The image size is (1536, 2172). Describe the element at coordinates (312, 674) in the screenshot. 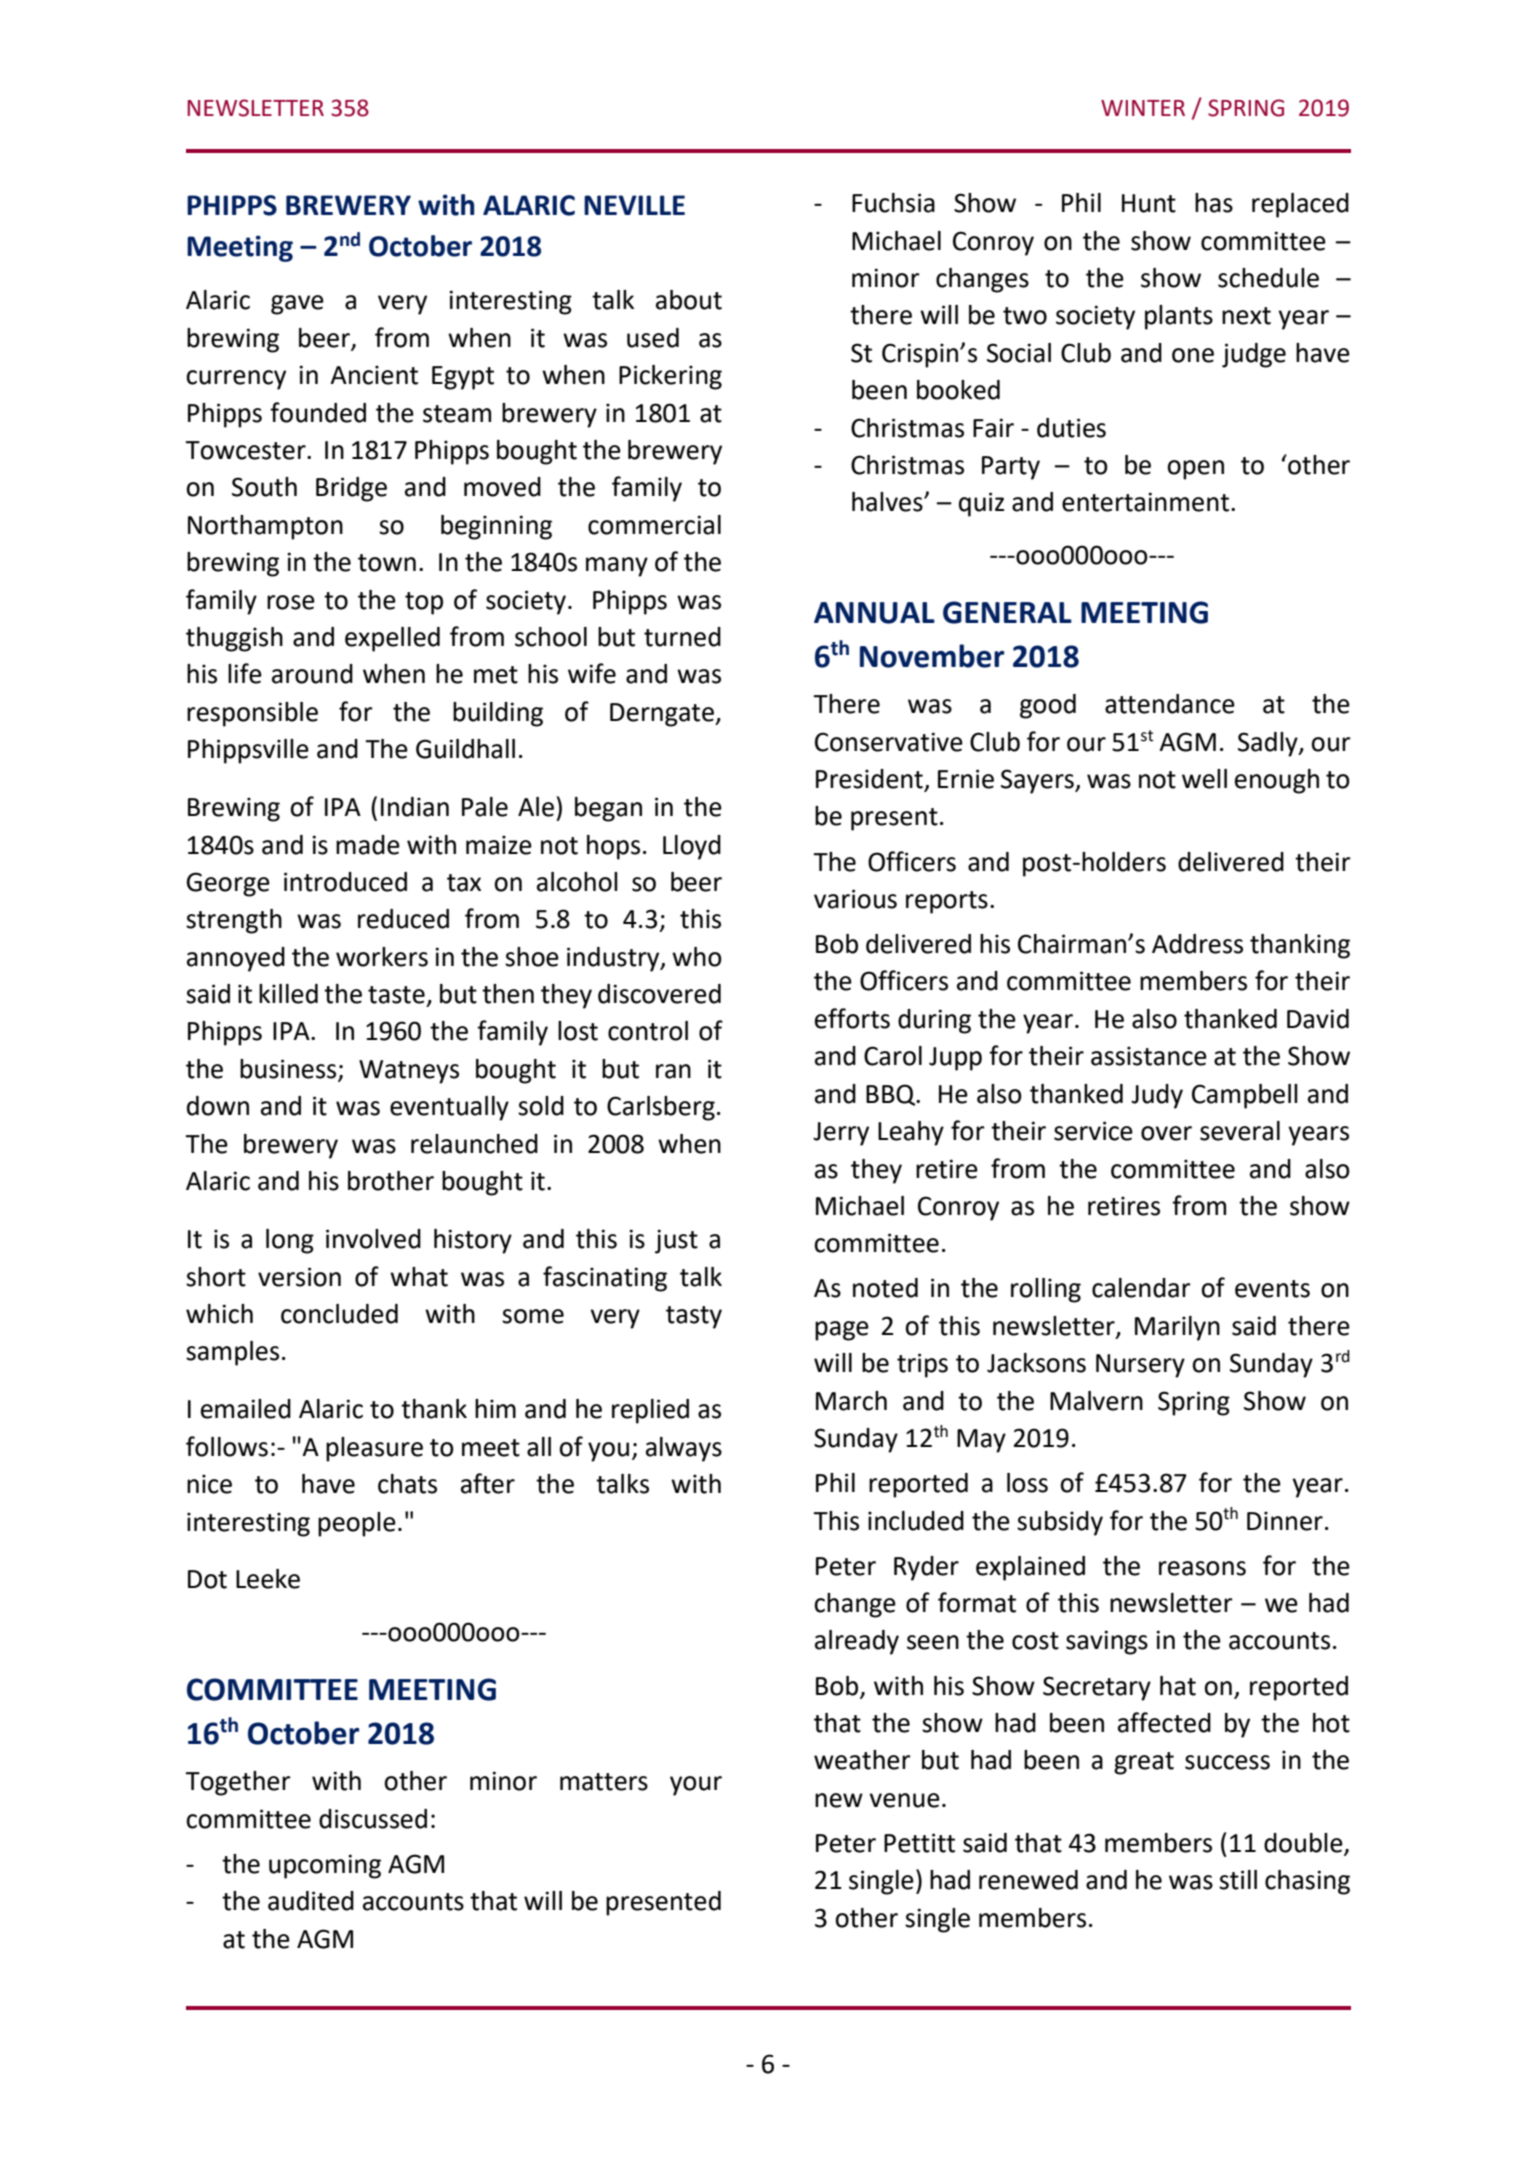

I see `around` at that location.
